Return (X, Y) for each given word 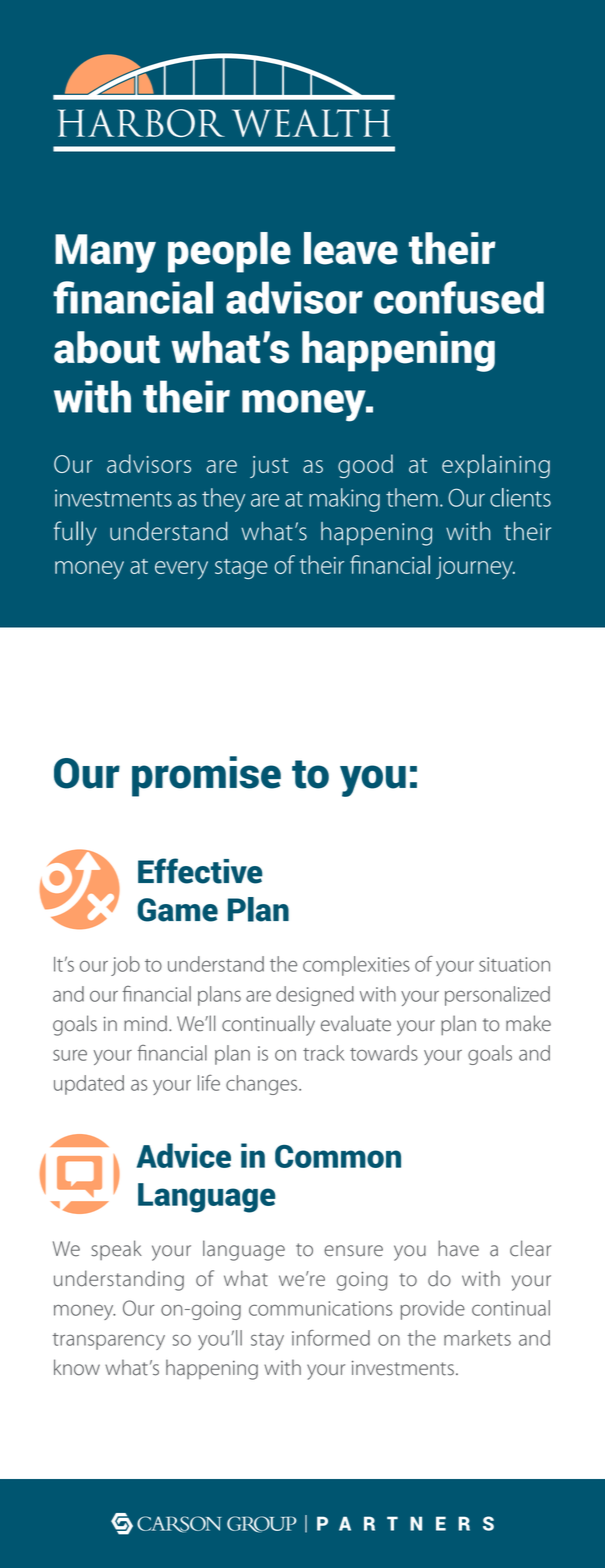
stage (241, 569)
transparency (109, 1341)
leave (351, 248)
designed (315, 996)
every (181, 570)
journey (475, 568)
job (125, 966)
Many (105, 253)
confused (459, 297)
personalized (497, 996)
